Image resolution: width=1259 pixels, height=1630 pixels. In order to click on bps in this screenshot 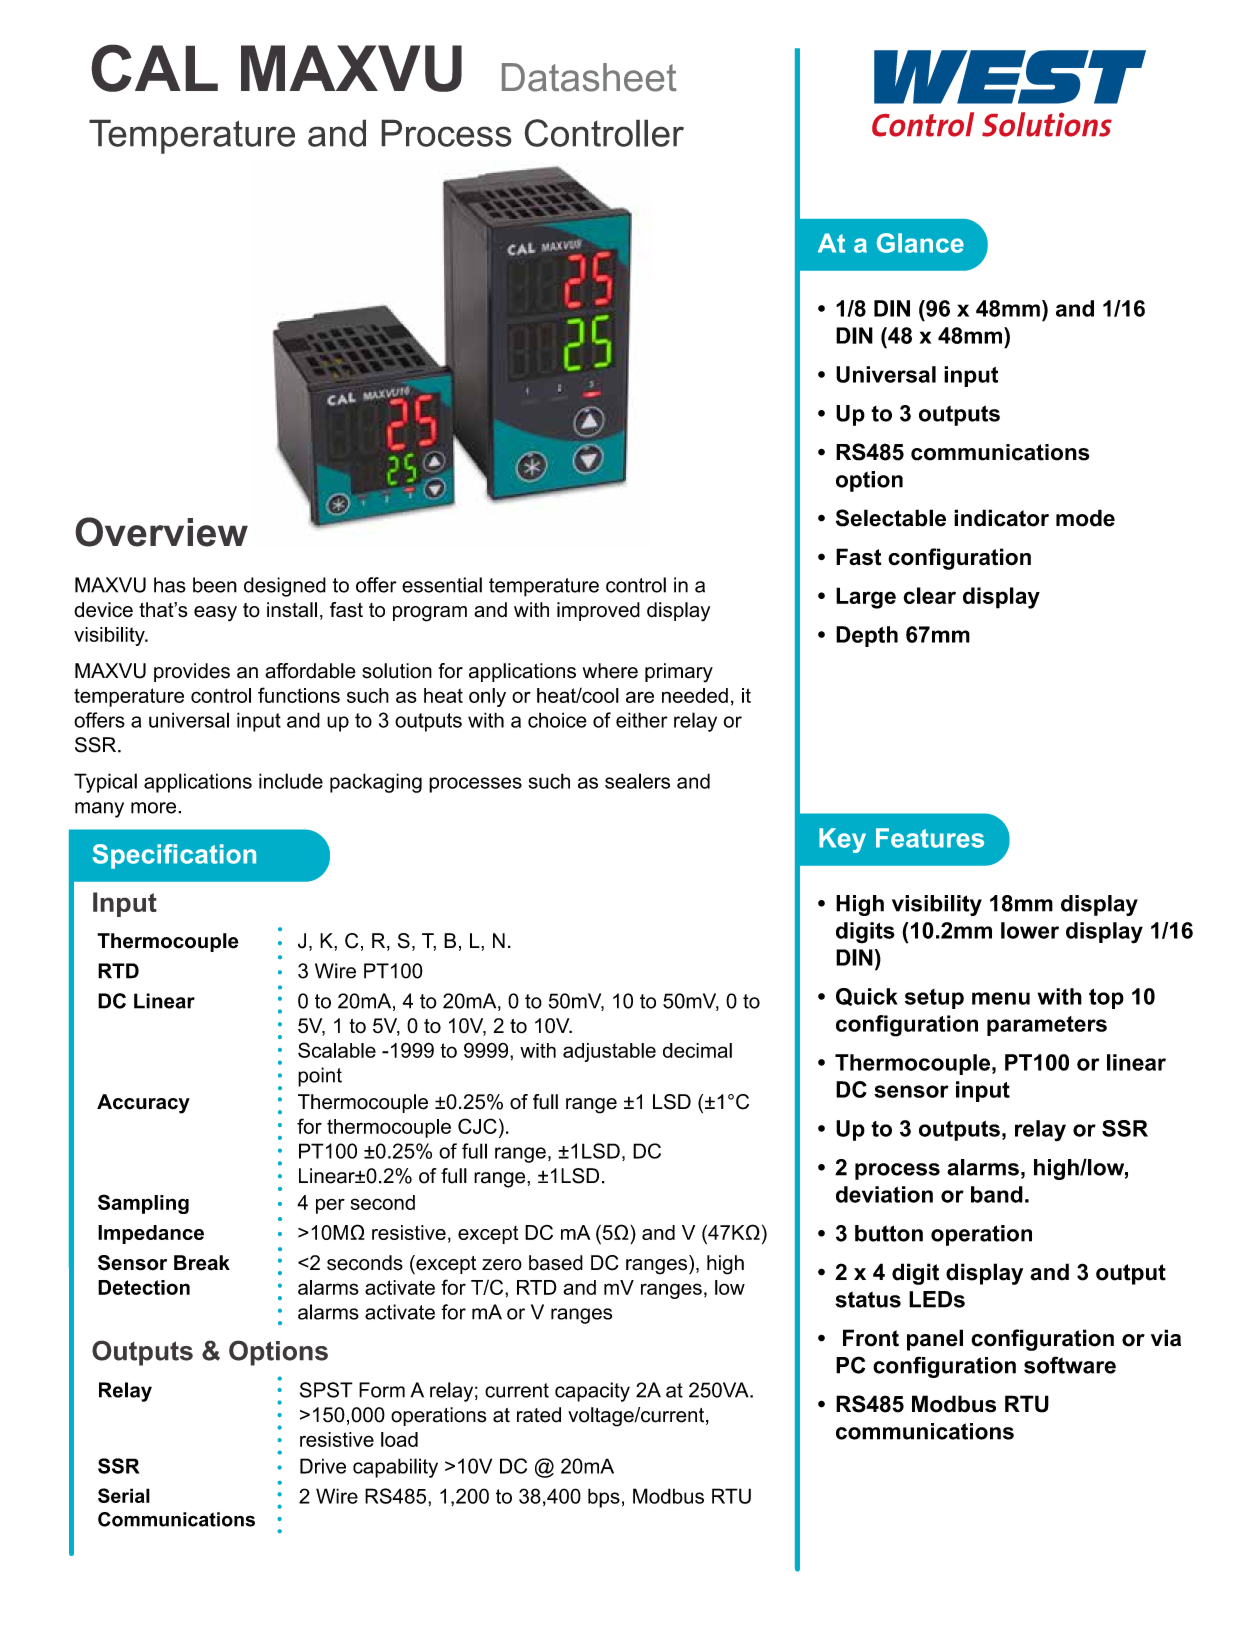, I will do `click(604, 1498)`.
